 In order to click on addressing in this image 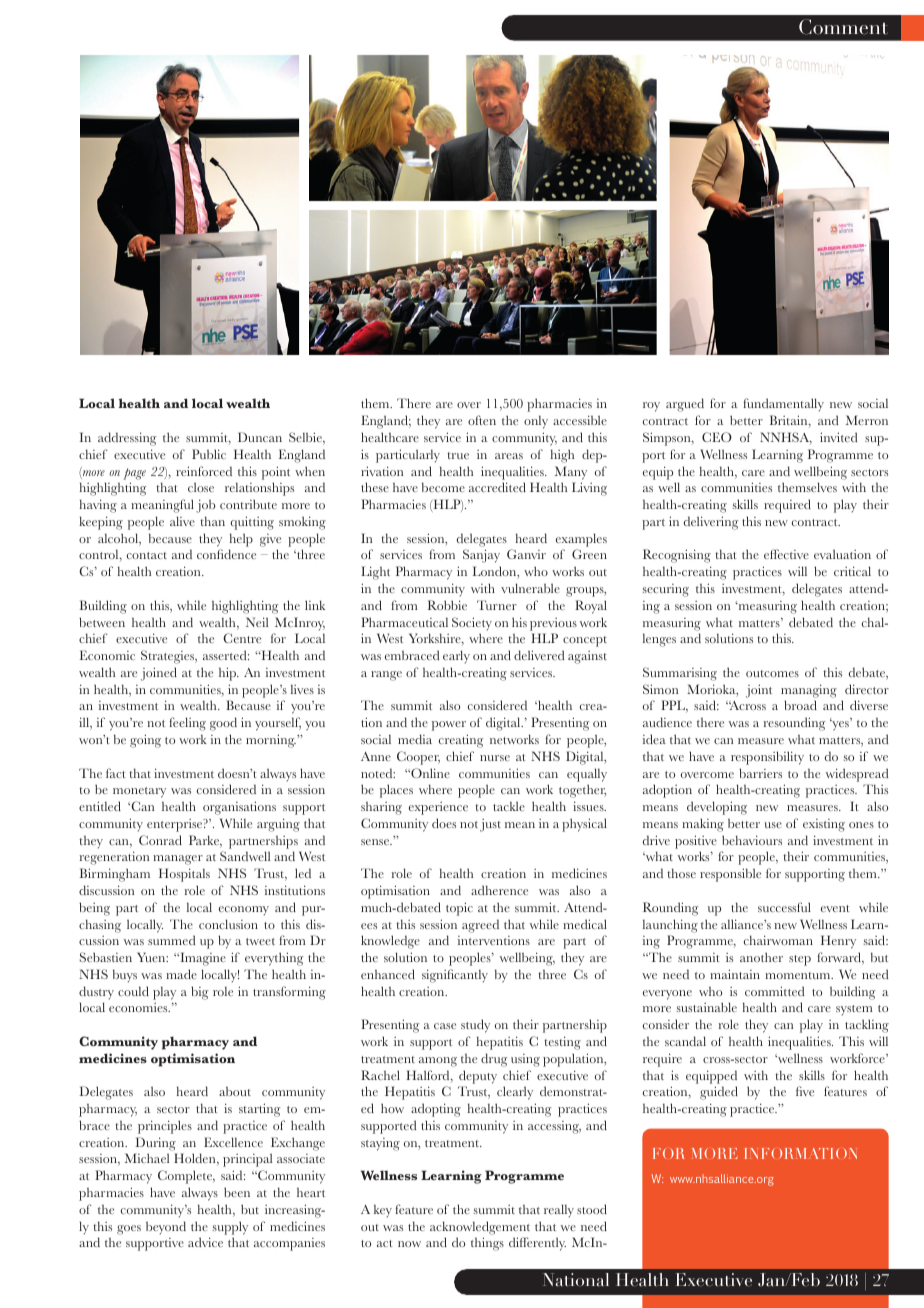, I will do `click(127, 439)`.
